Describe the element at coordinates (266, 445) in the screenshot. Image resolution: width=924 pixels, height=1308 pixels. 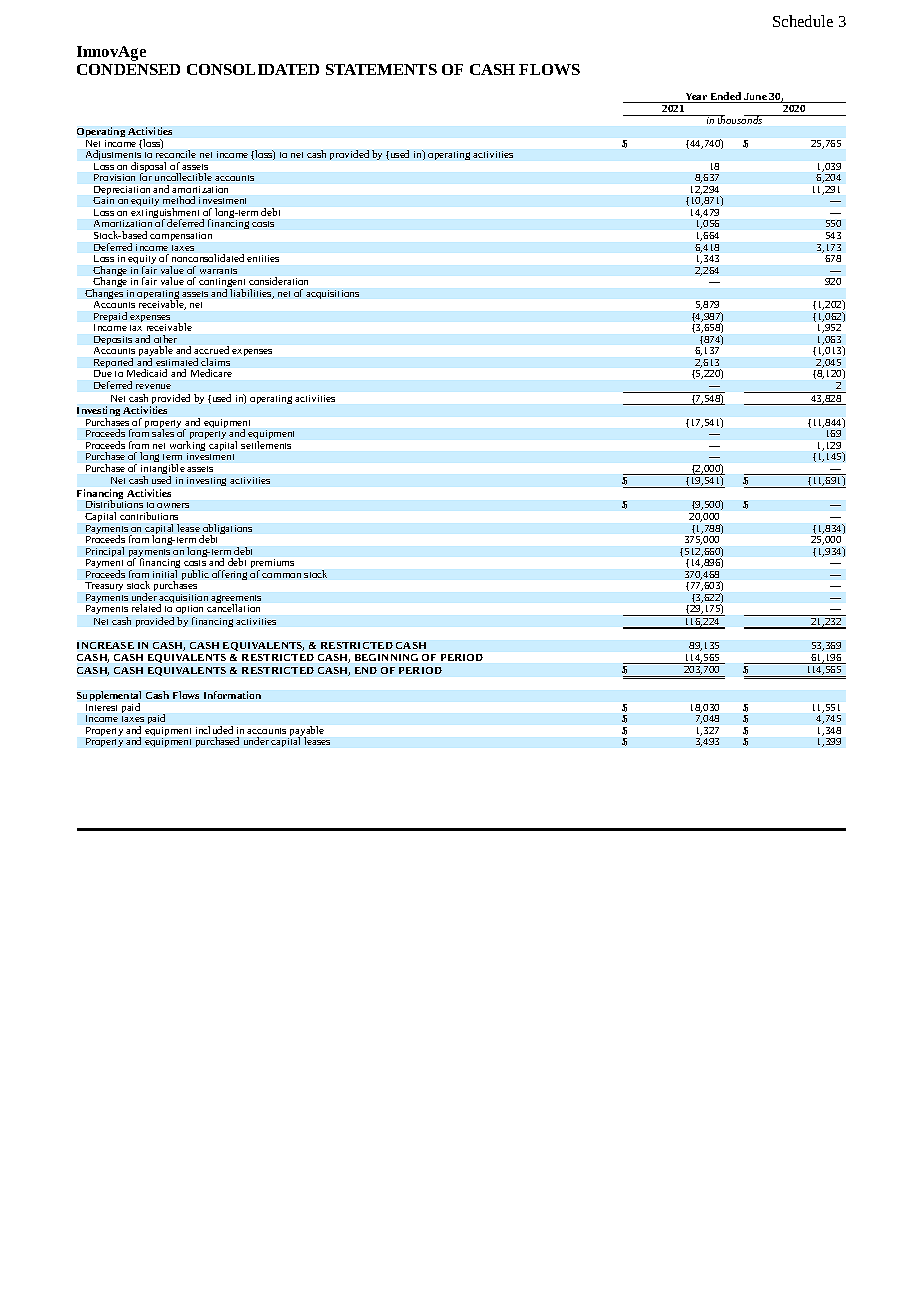
I see `settlements` at that location.
